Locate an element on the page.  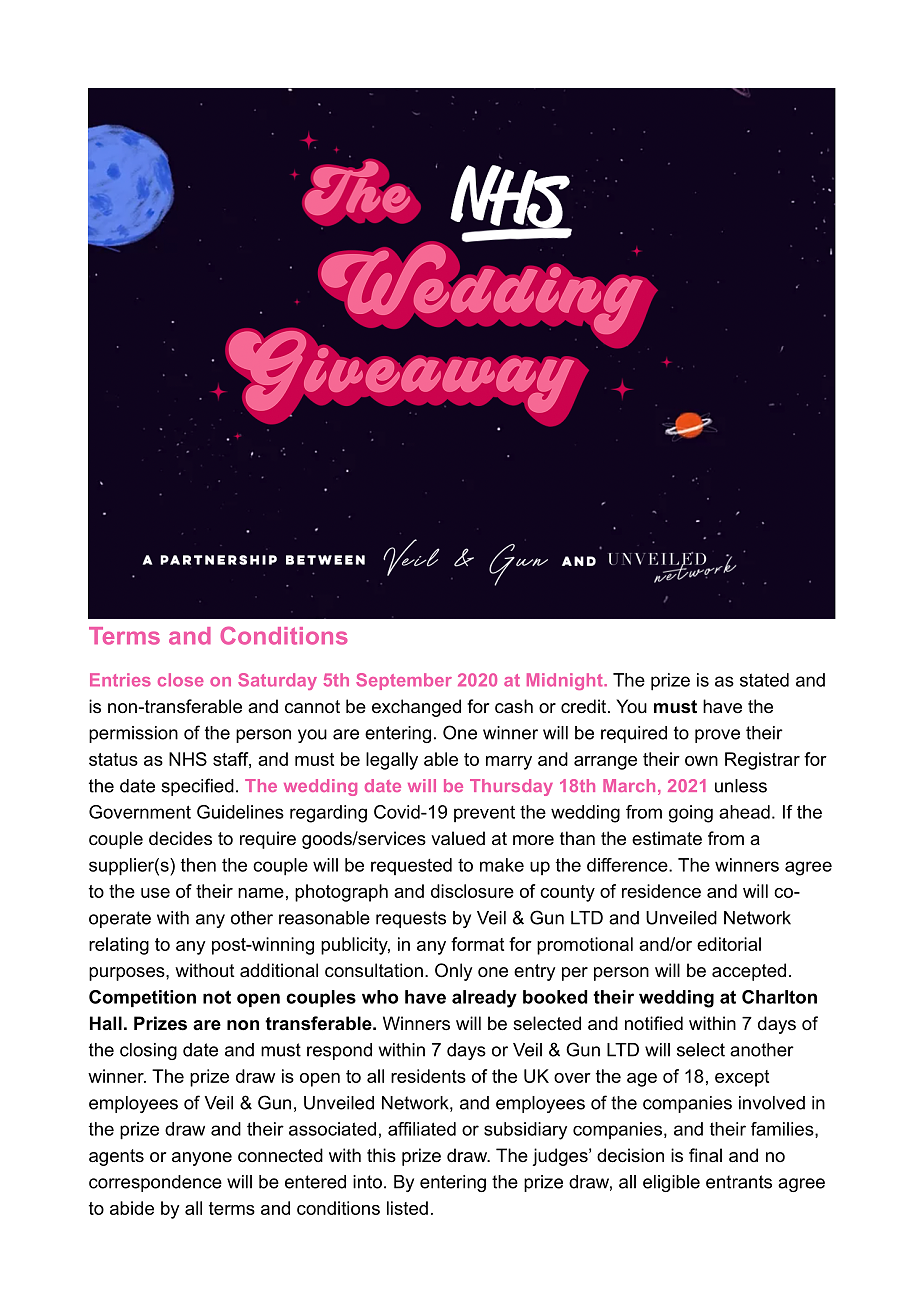
listed is located at coordinates (407, 1208).
